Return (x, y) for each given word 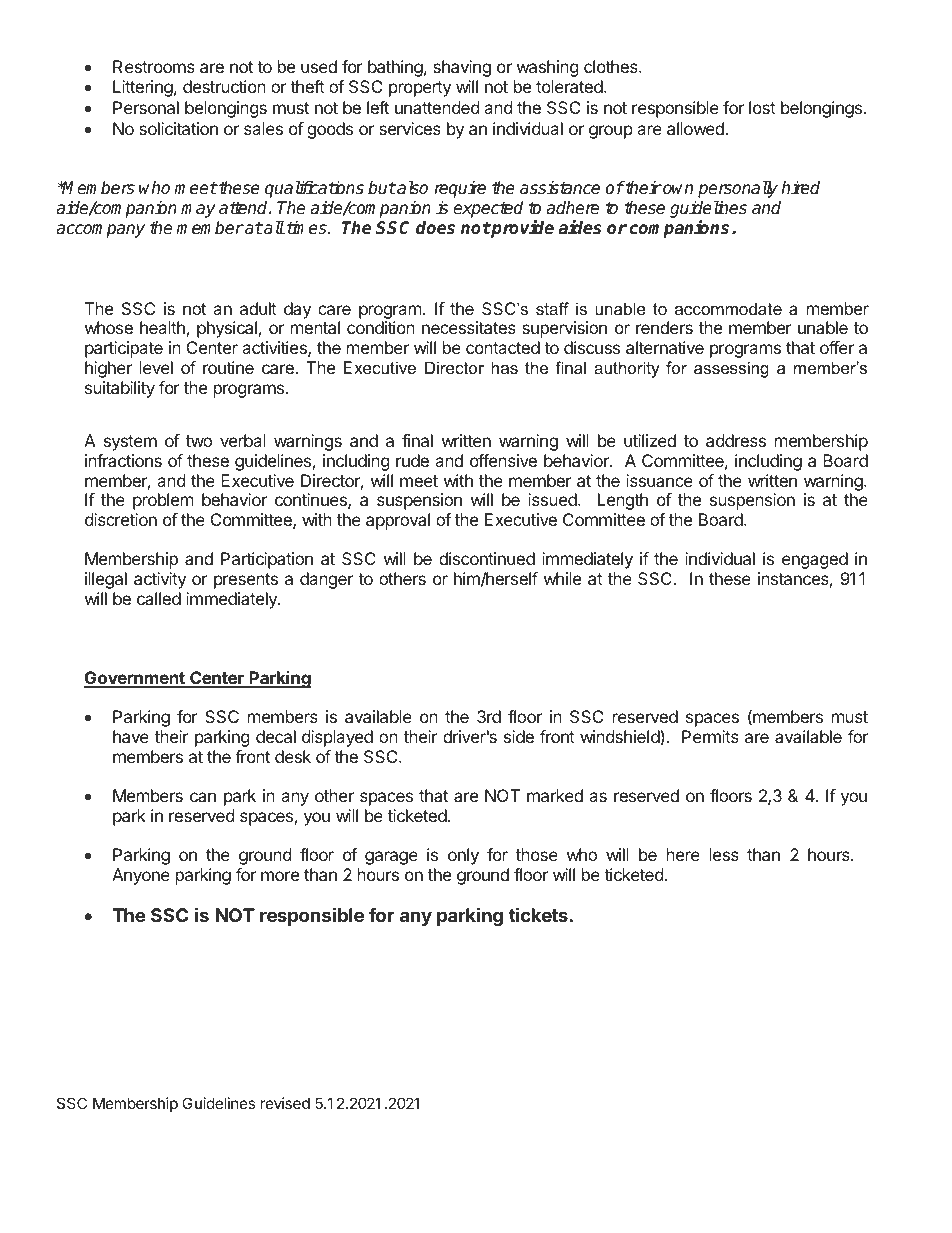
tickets (538, 914)
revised (285, 1103)
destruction (224, 86)
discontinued (487, 558)
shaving (462, 68)
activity (160, 580)
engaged (815, 560)
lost (762, 107)
